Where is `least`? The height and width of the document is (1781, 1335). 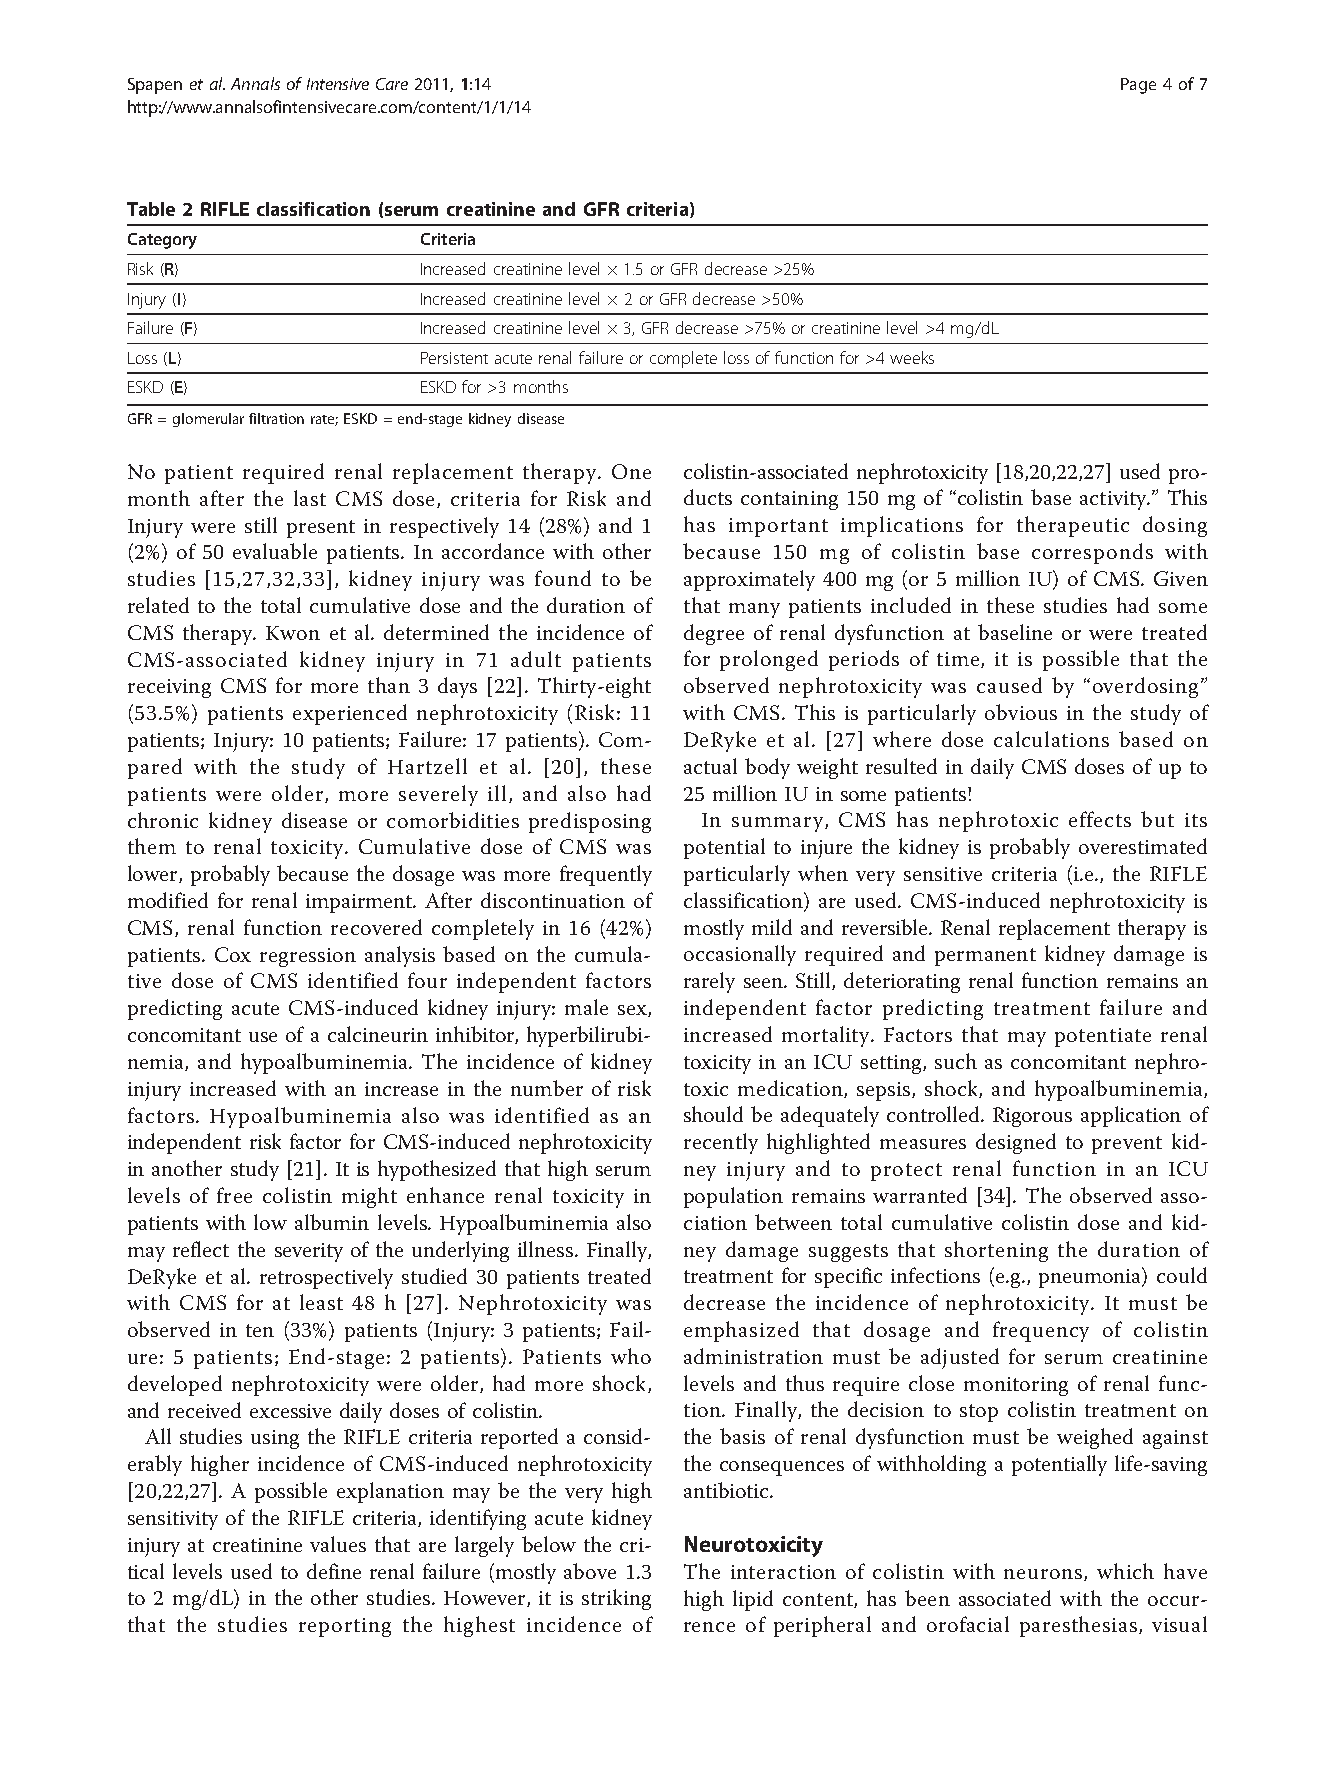
least is located at coordinates (321, 1302).
